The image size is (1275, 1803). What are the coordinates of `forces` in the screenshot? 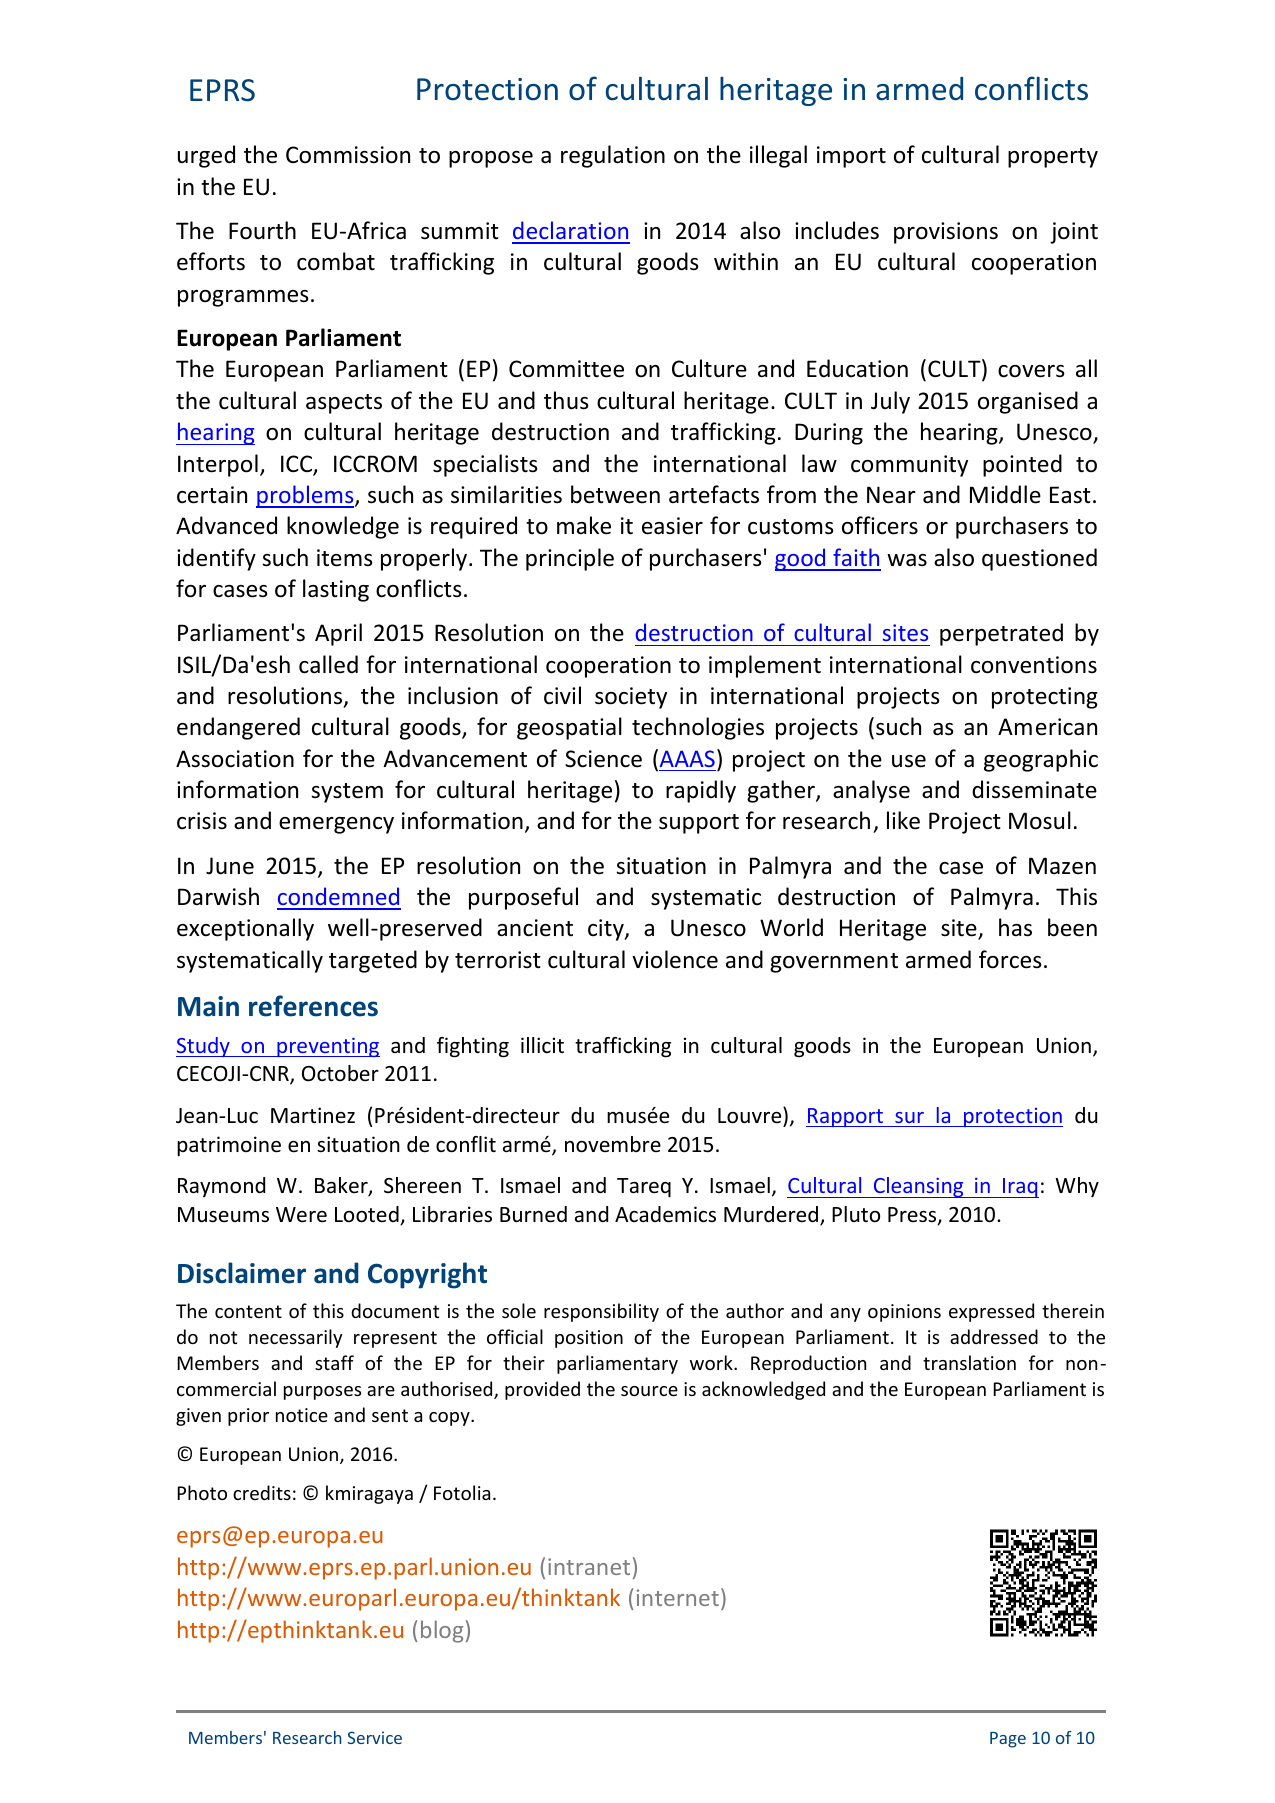 It's located at (1010, 959).
